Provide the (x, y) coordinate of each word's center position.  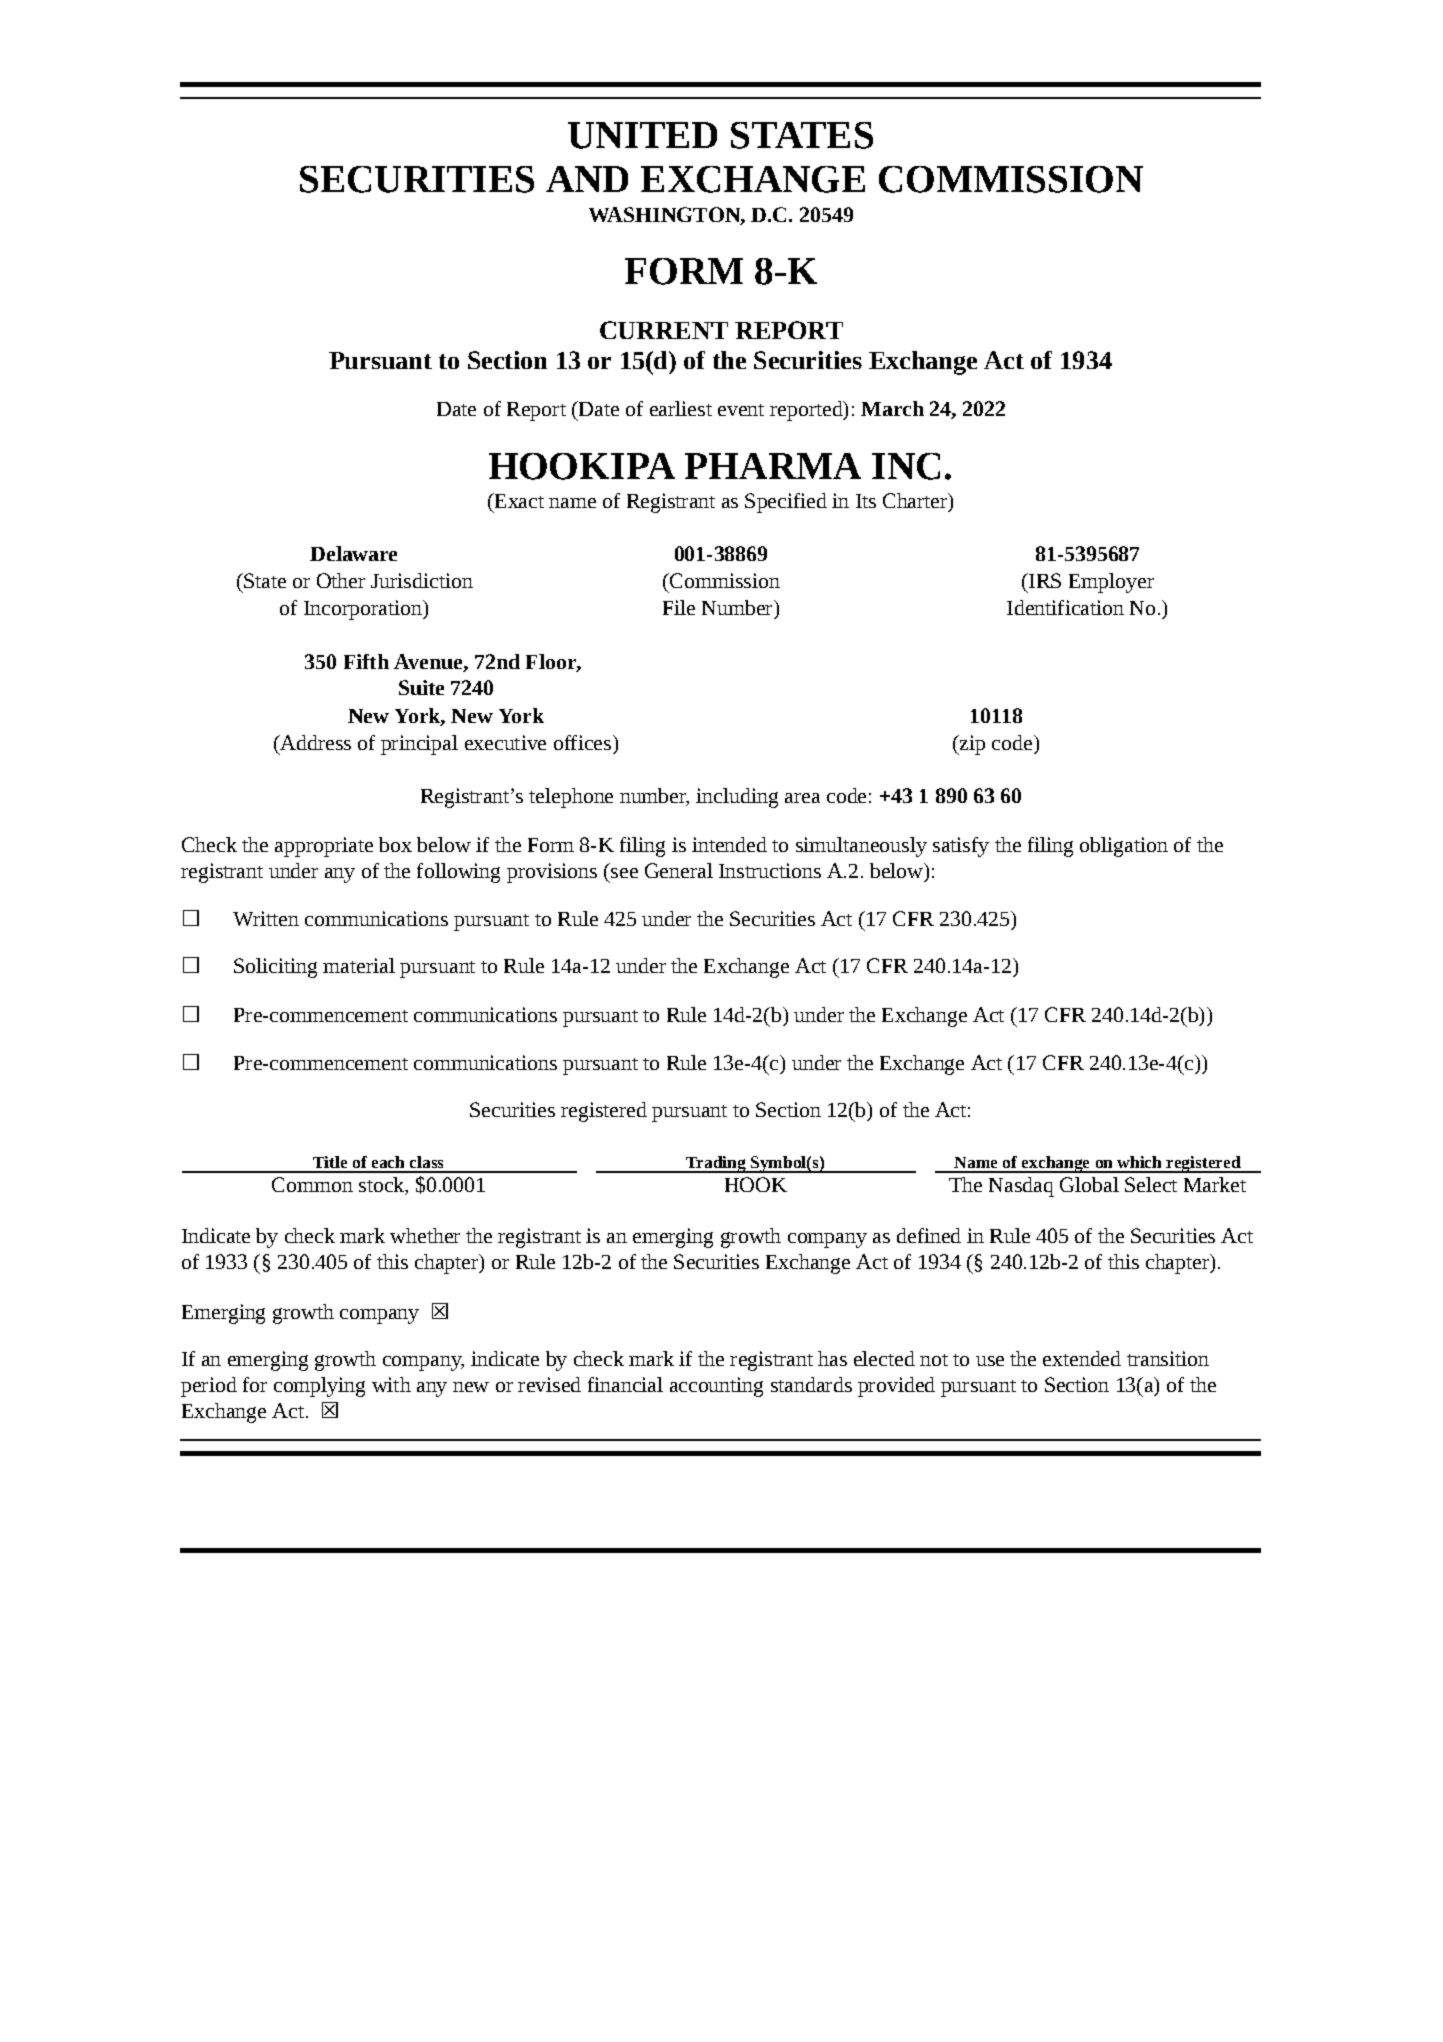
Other (341, 580)
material (359, 965)
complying (319, 1387)
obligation (1124, 847)
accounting (716, 1387)
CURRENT (664, 330)
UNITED (642, 135)
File (679, 607)
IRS (1044, 580)
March (892, 408)
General (679, 870)
